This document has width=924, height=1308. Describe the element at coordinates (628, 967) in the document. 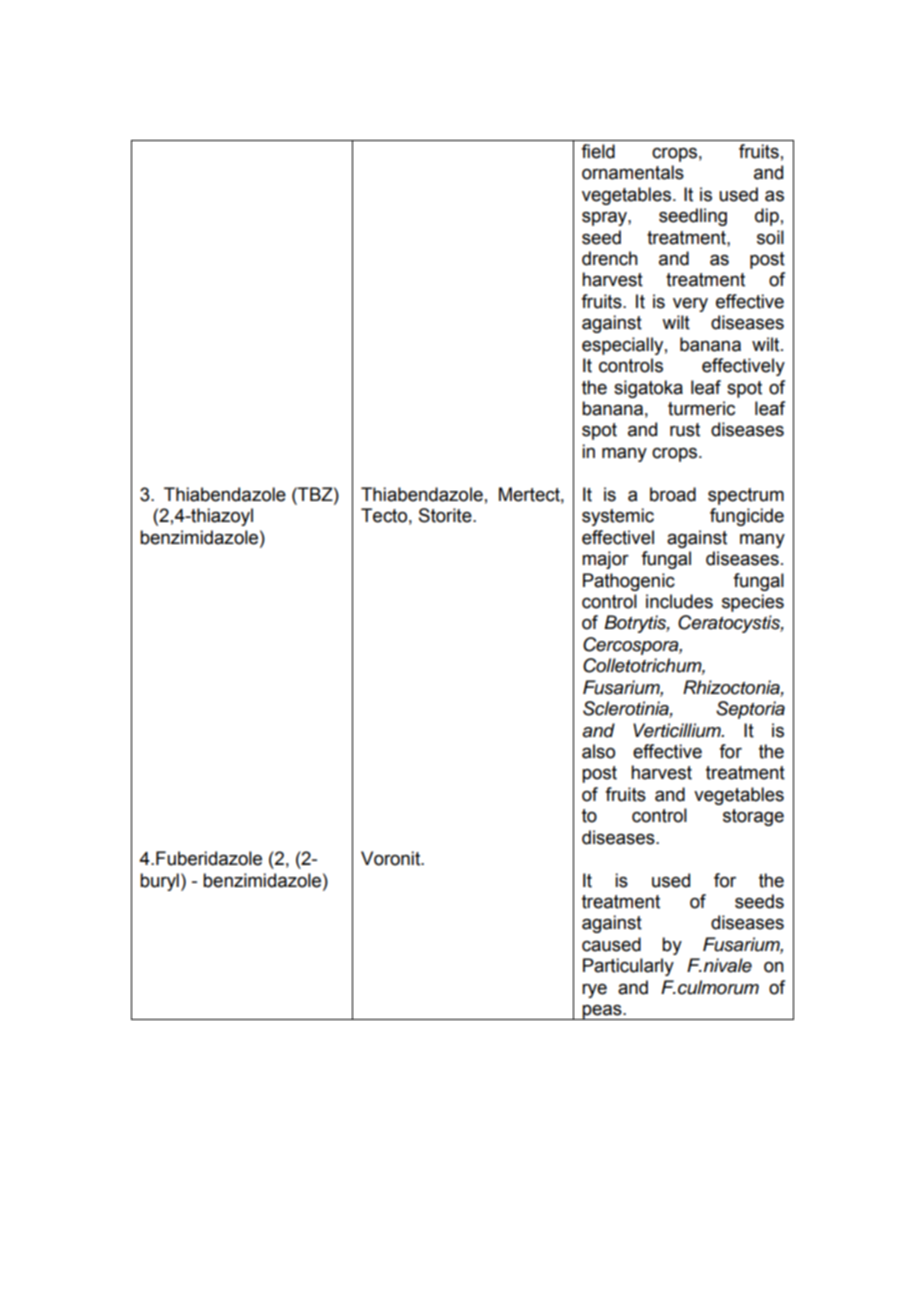

I see `Particularly` at that location.
